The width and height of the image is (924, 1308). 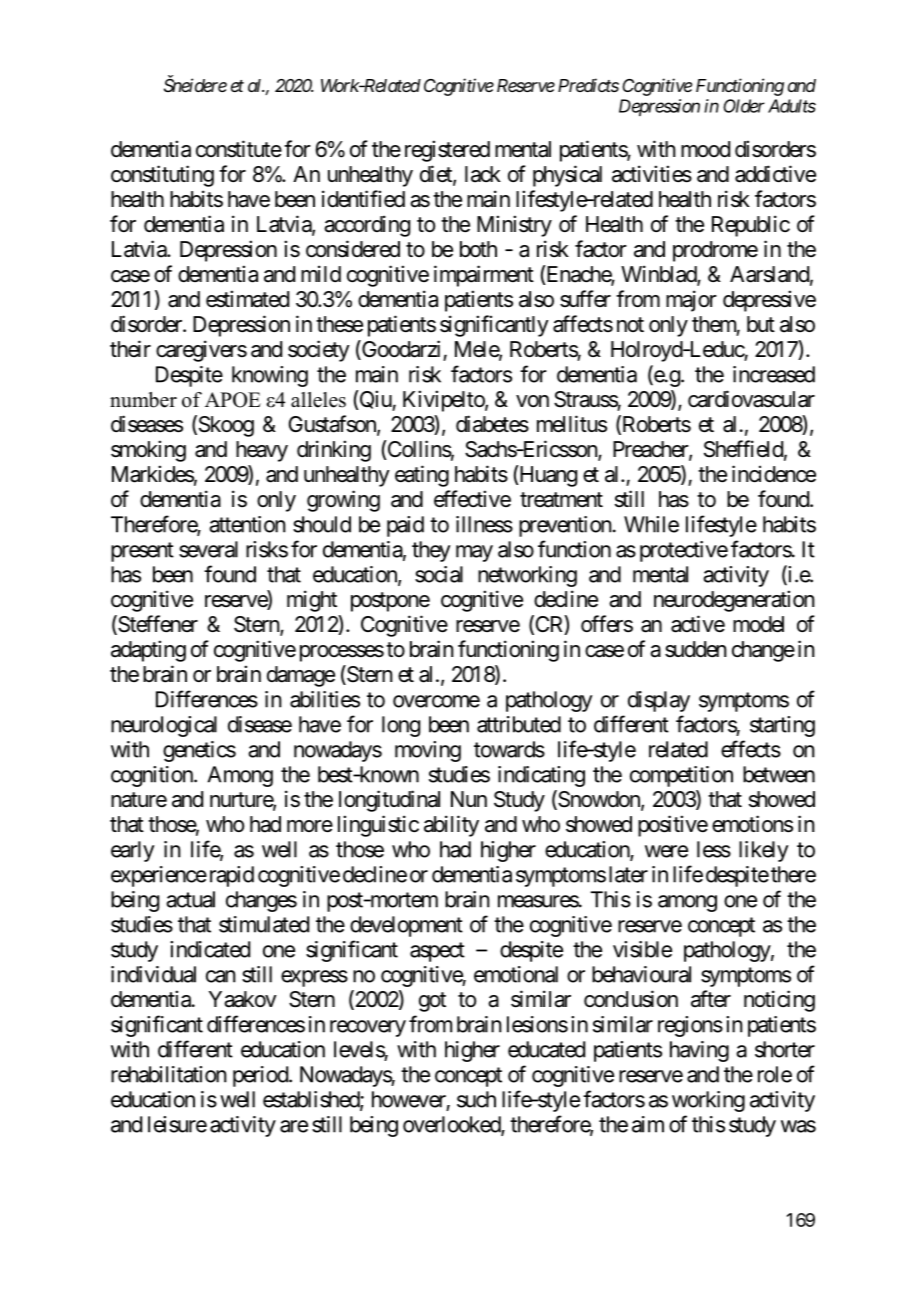 What do you see at coordinates (439, 574) in the image?
I see `social` at bounding box center [439, 574].
